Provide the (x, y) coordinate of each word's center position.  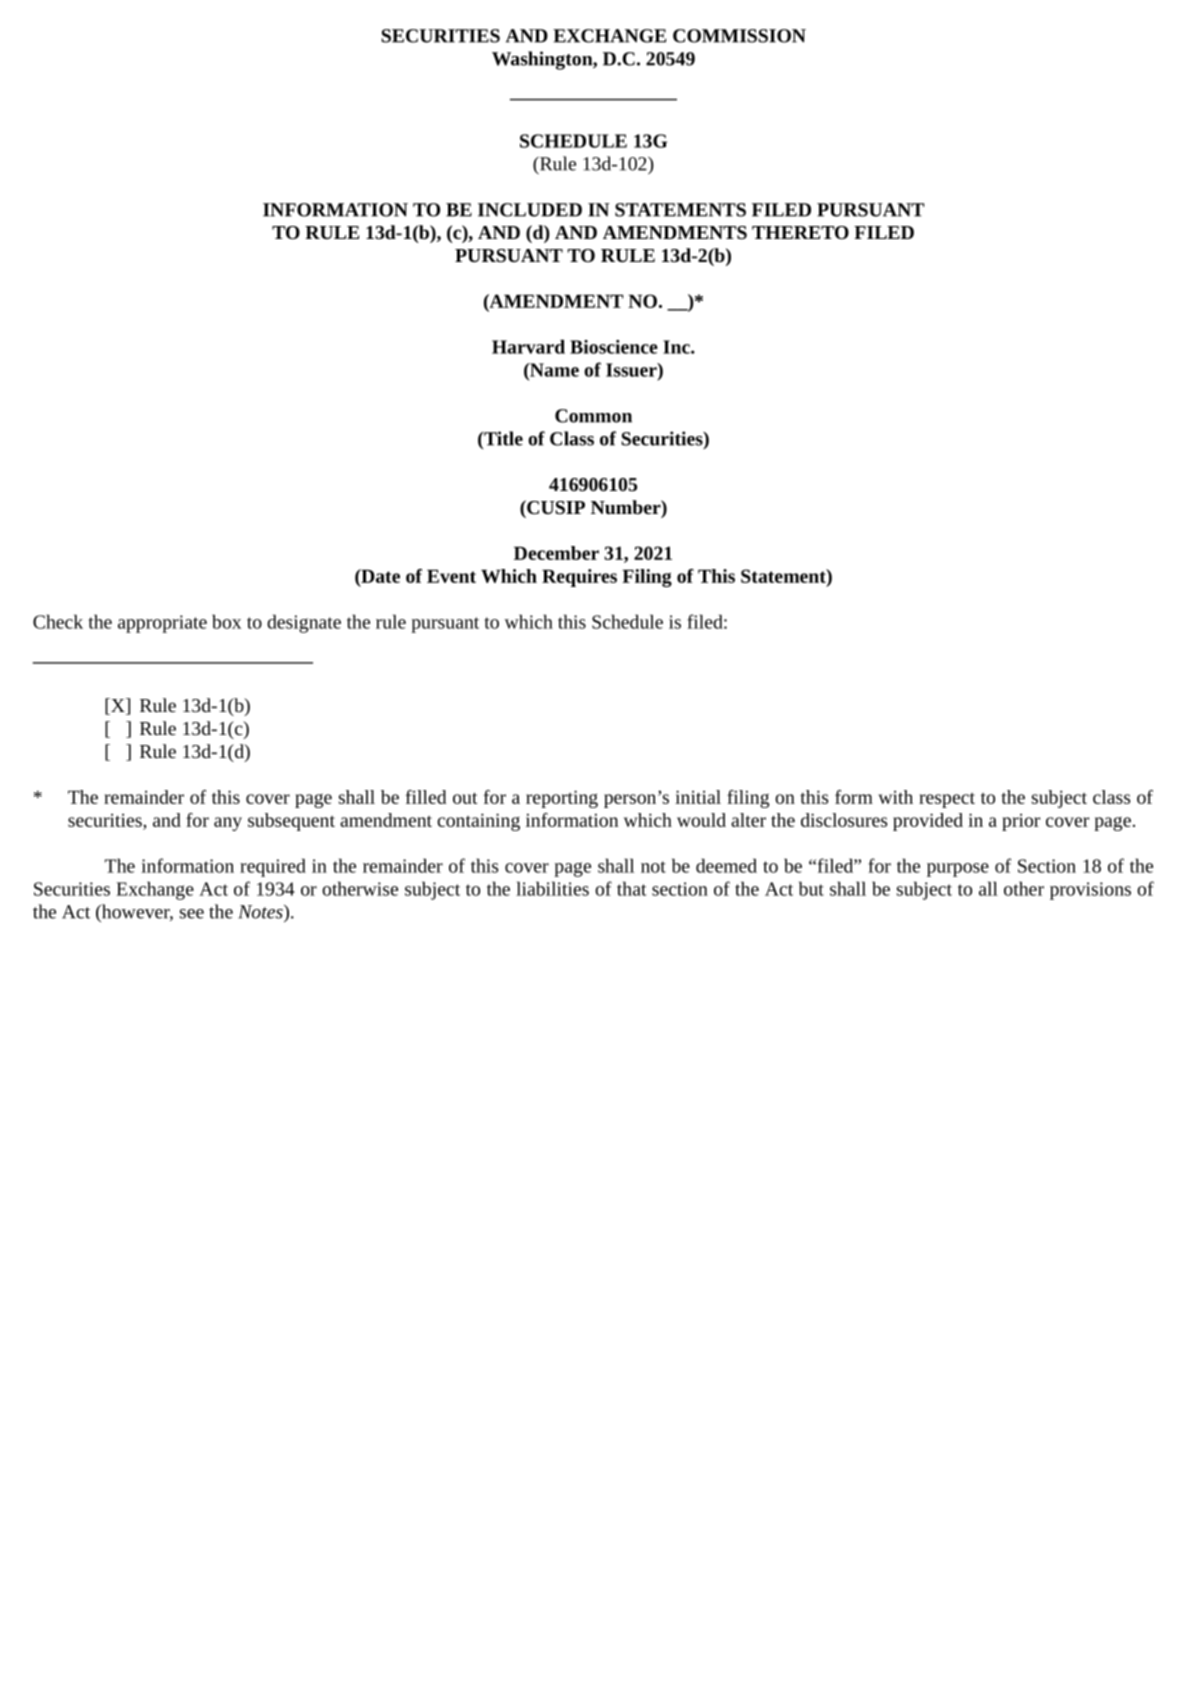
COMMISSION (739, 36)
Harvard (528, 346)
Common (593, 416)
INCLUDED (530, 210)
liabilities (552, 888)
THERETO (800, 232)
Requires (579, 578)
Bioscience (614, 347)
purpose (958, 870)
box (226, 621)
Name (553, 370)
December (556, 553)
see (192, 914)
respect (947, 800)
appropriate (162, 624)
